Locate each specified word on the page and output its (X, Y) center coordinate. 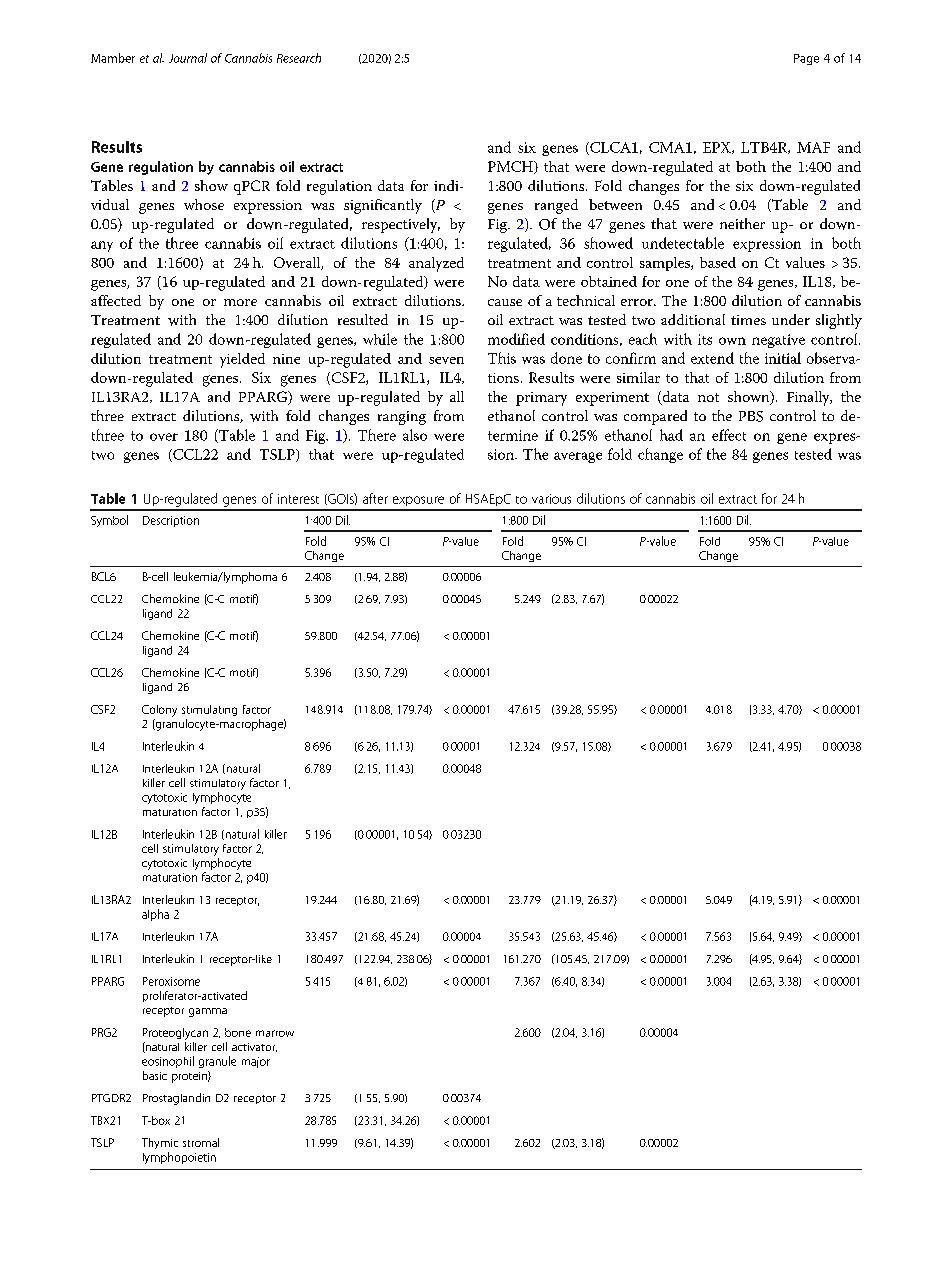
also (415, 435)
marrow (275, 1033)
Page (806, 59)
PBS (751, 416)
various (551, 499)
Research (299, 58)
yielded (242, 360)
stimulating (209, 710)
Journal (188, 58)
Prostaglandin (176, 1099)
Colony (159, 711)
